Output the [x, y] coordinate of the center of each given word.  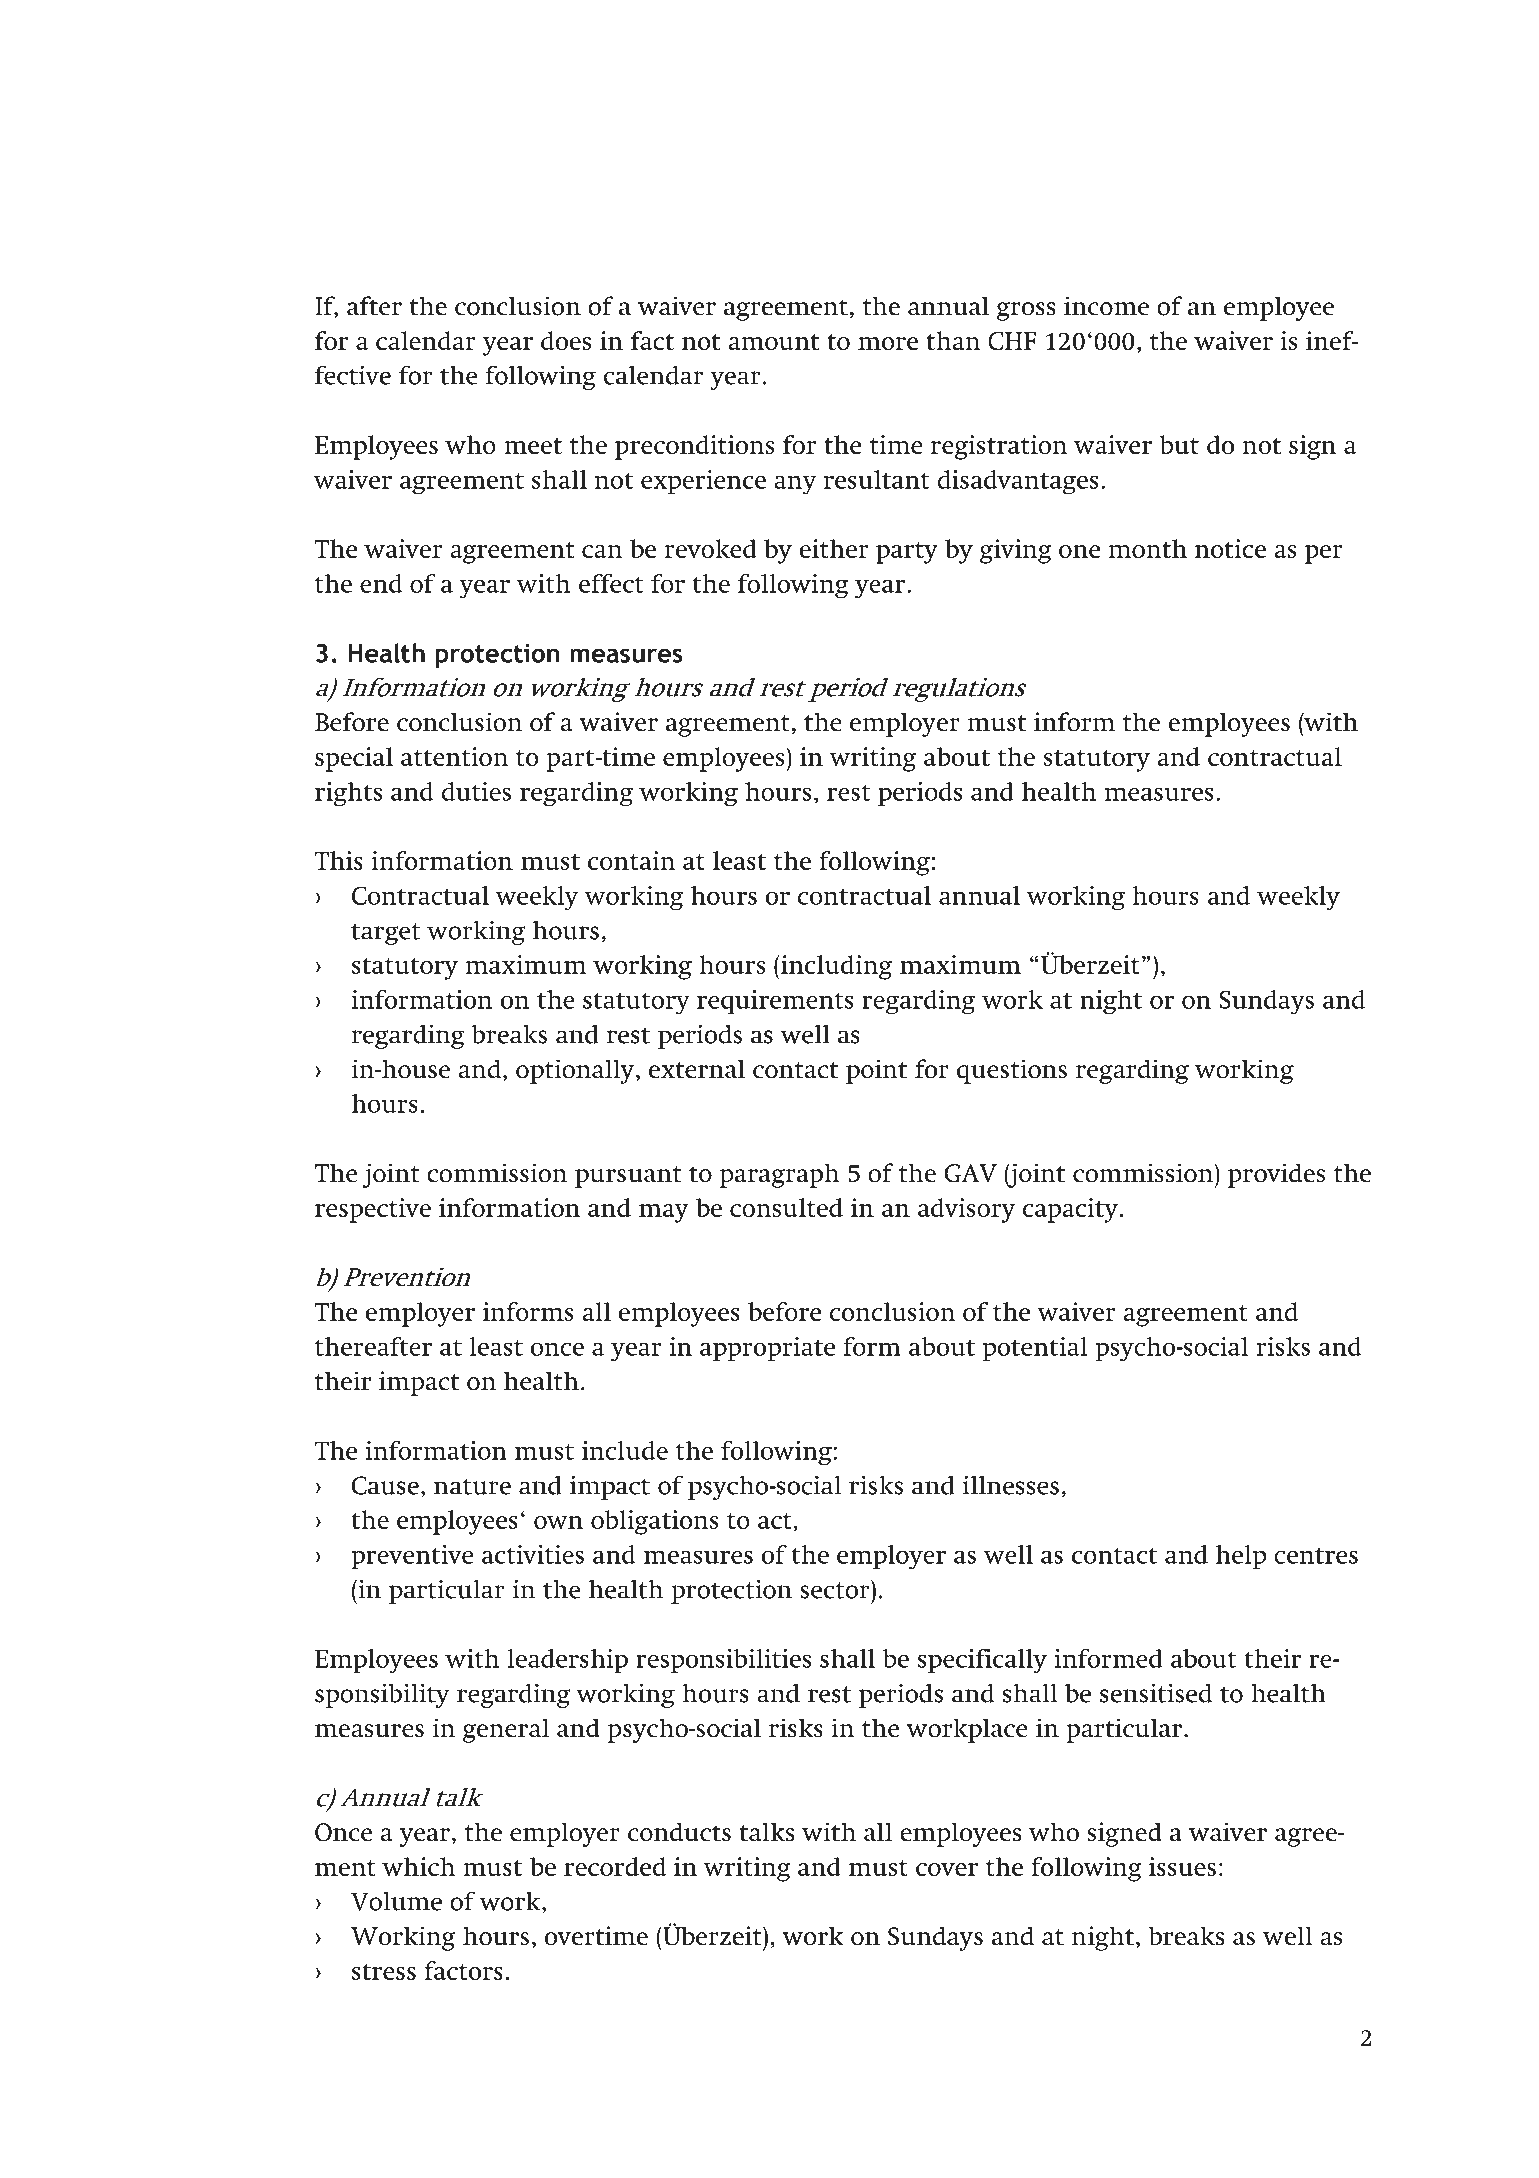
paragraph [780, 1175]
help [1241, 1557]
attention [455, 756]
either [834, 548]
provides [1276, 1175]
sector [836, 1589]
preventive [412, 1557]
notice [1230, 548]
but [1179, 444]
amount [773, 342]
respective [373, 1210]
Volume [396, 1901]
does [566, 341]
